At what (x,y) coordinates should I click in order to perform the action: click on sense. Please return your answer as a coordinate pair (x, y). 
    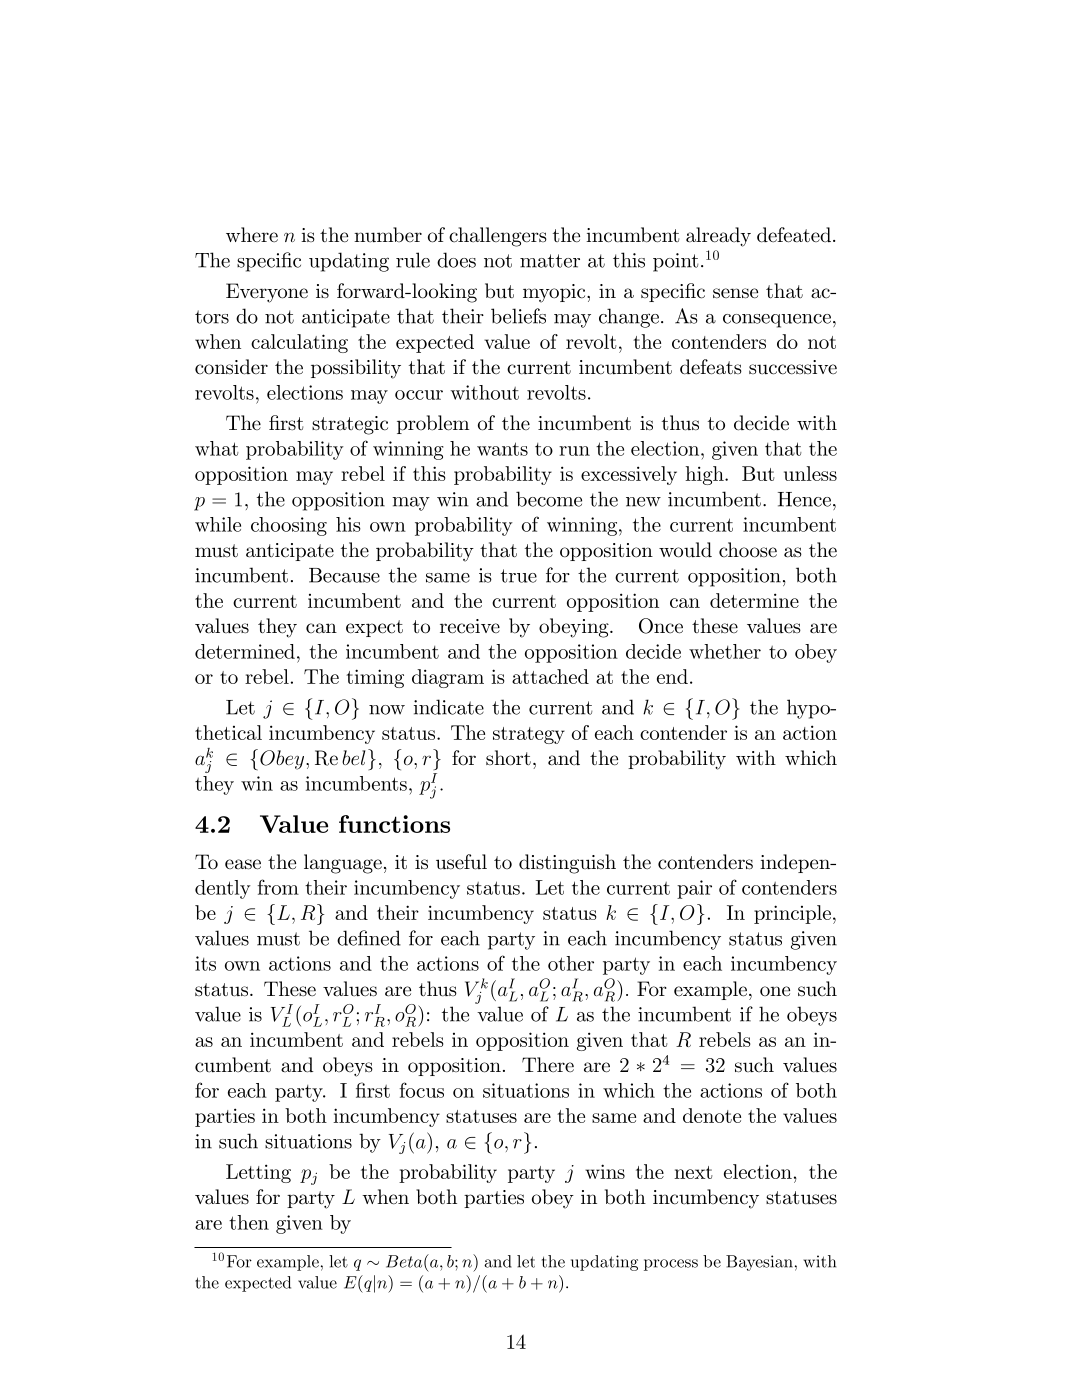
    Looking at the image, I should click on (735, 293).
